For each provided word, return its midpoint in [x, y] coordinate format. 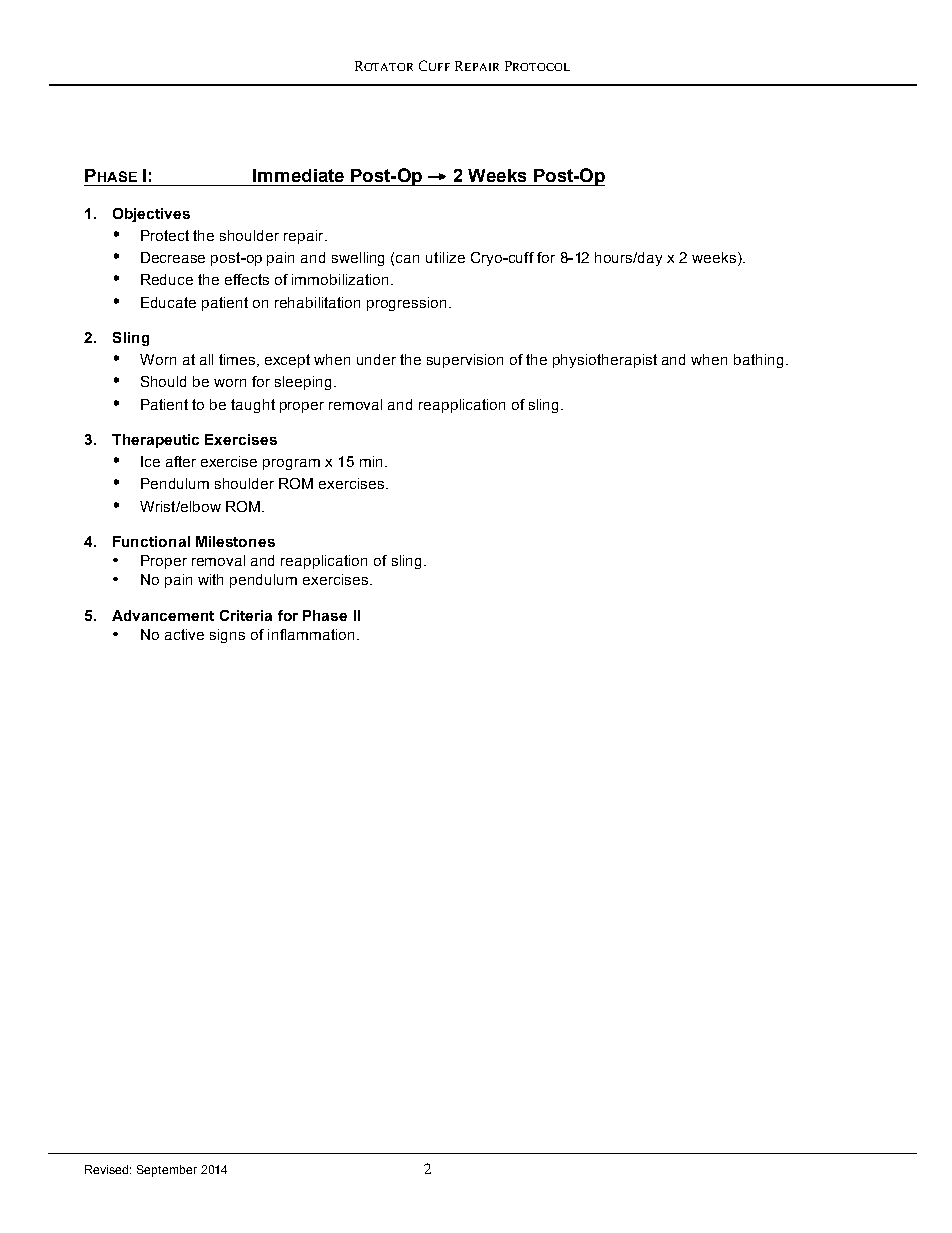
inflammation [311, 634]
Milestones [235, 541]
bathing [758, 361]
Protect [165, 235]
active [184, 634]
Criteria [246, 615]
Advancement [163, 615]
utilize [445, 257]
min [371, 461]
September [167, 1171]
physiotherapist [605, 361]
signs [227, 636]
